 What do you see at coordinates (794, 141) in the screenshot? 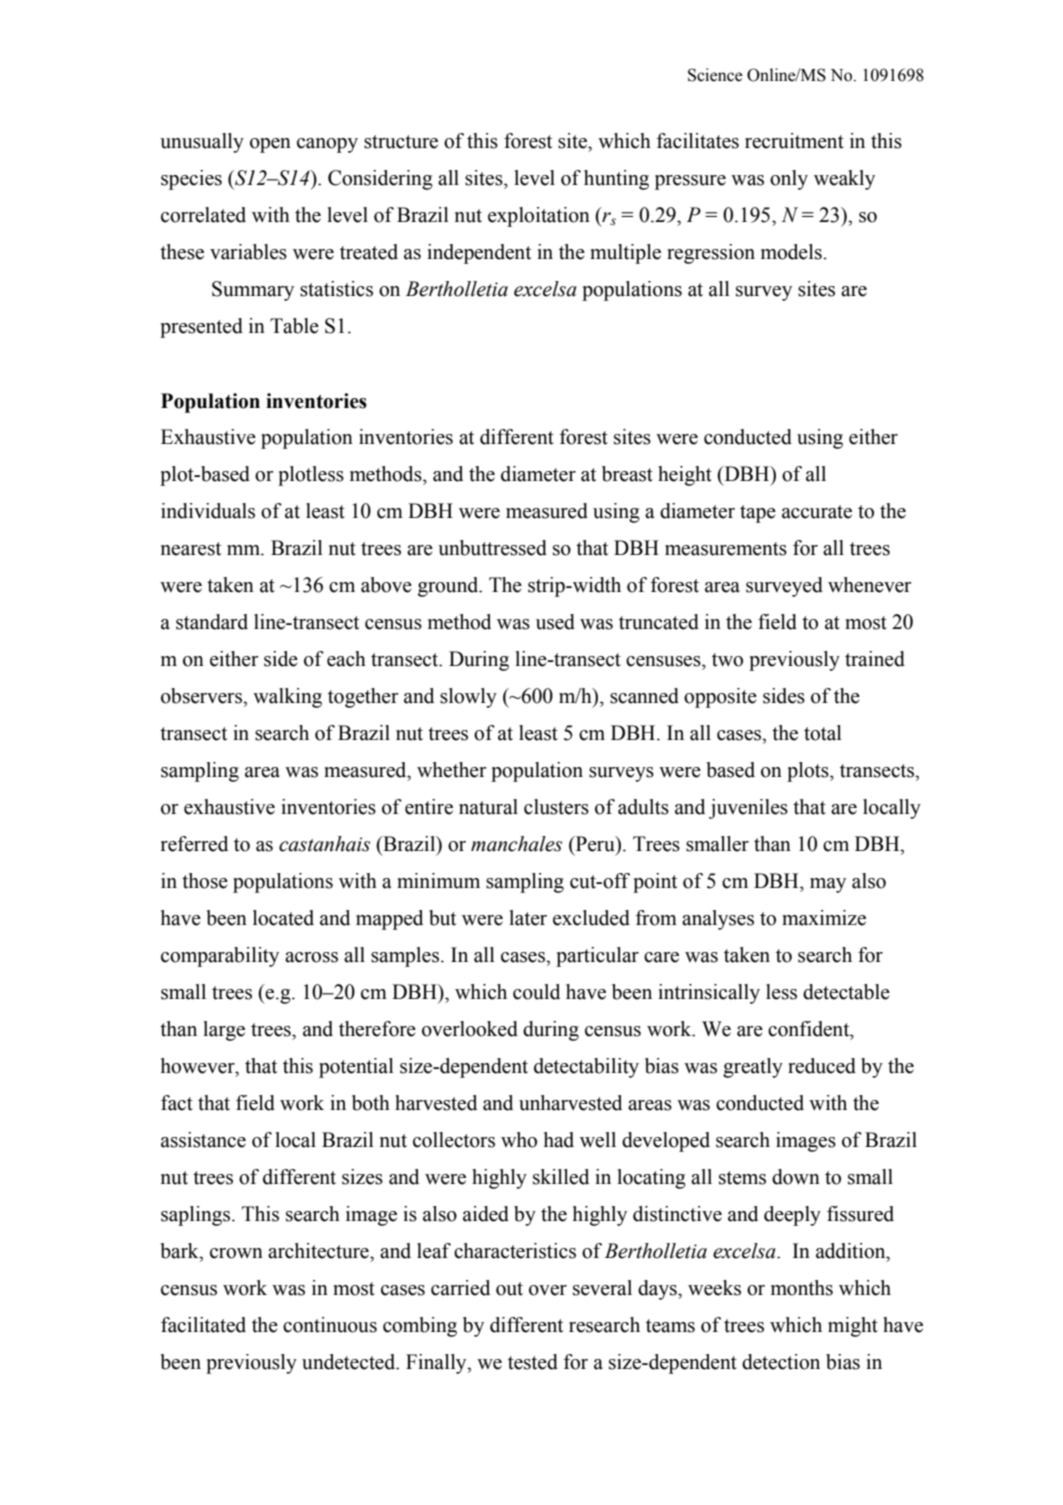
I see `recruitment` at bounding box center [794, 141].
